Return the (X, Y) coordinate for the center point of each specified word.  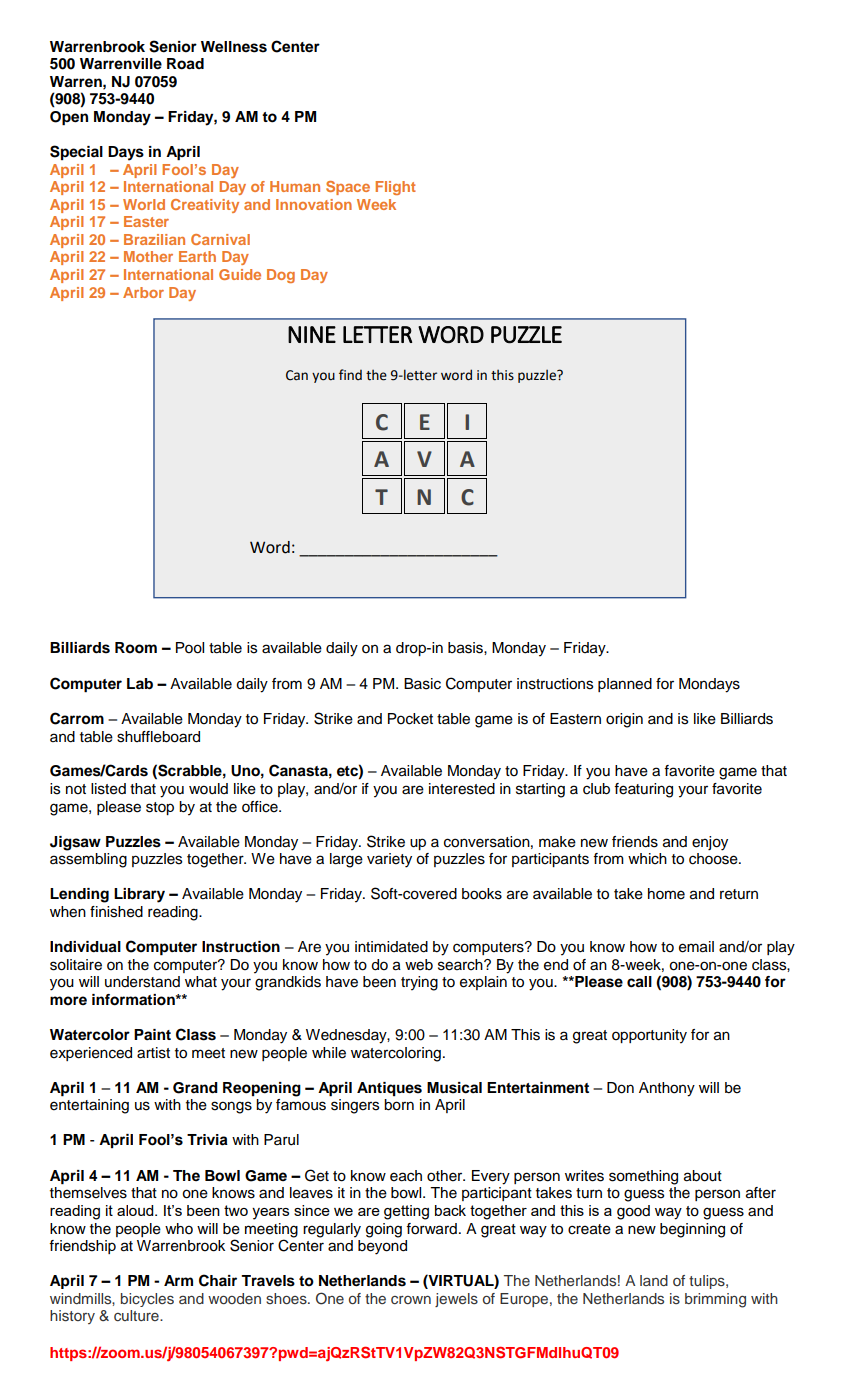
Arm (178, 1280)
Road (185, 64)
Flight (396, 188)
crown (411, 1300)
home (666, 894)
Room (136, 648)
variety (389, 860)
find (350, 374)
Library (139, 895)
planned (625, 685)
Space (348, 188)
